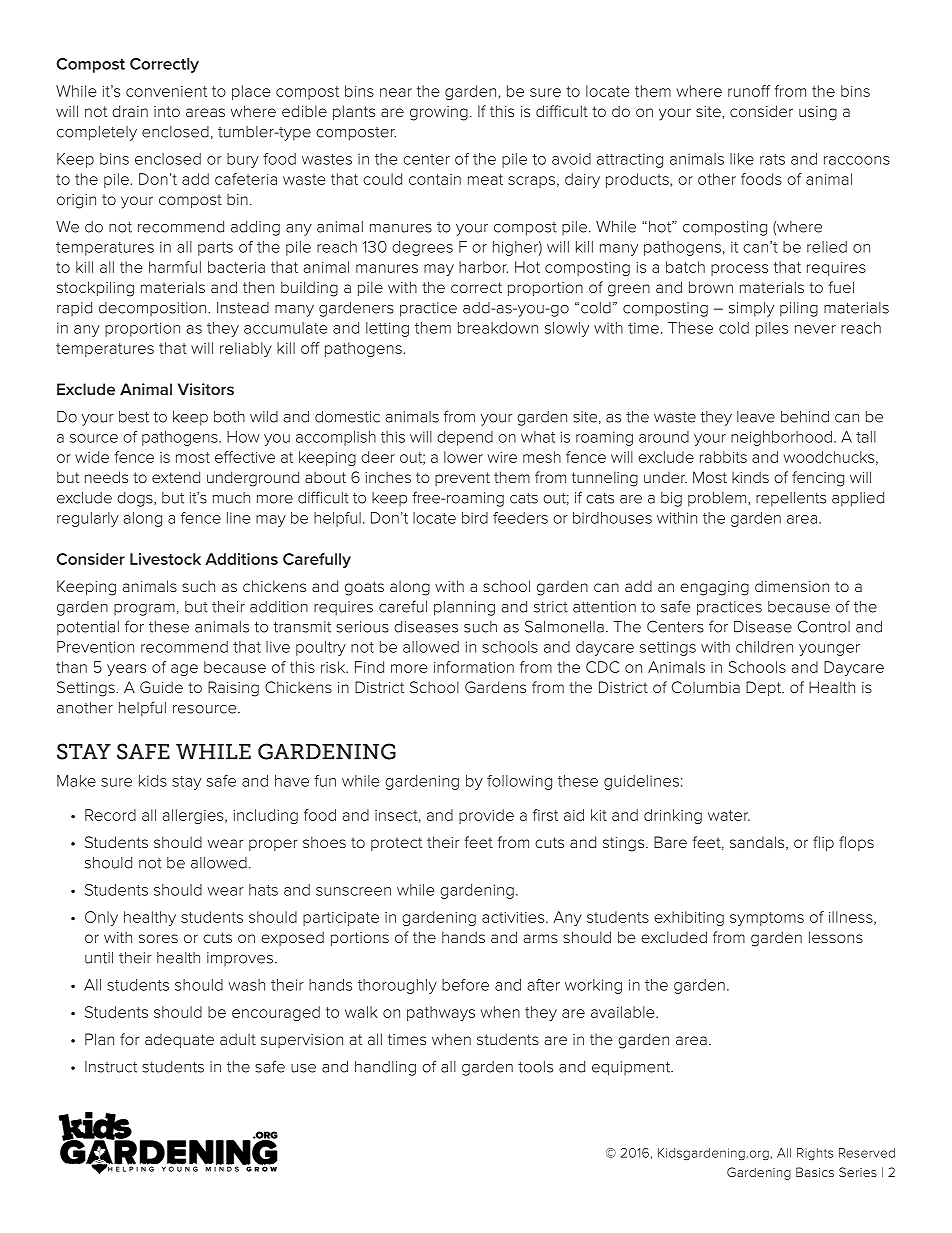  Describe the element at coordinates (167, 111) in the image. I see `into` at that location.
